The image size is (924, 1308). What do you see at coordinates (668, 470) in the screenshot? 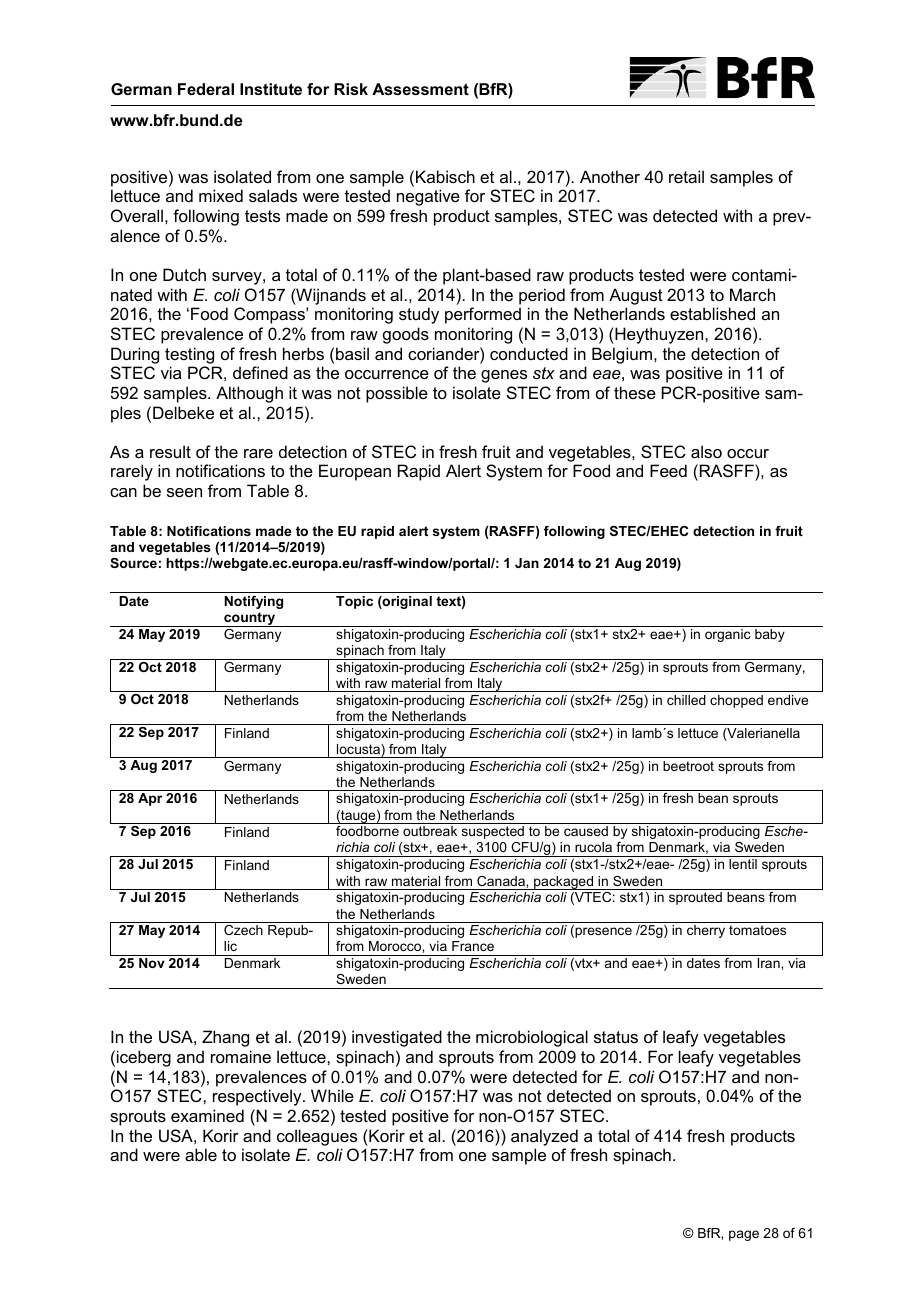
I see `Feed` at bounding box center [668, 470].
